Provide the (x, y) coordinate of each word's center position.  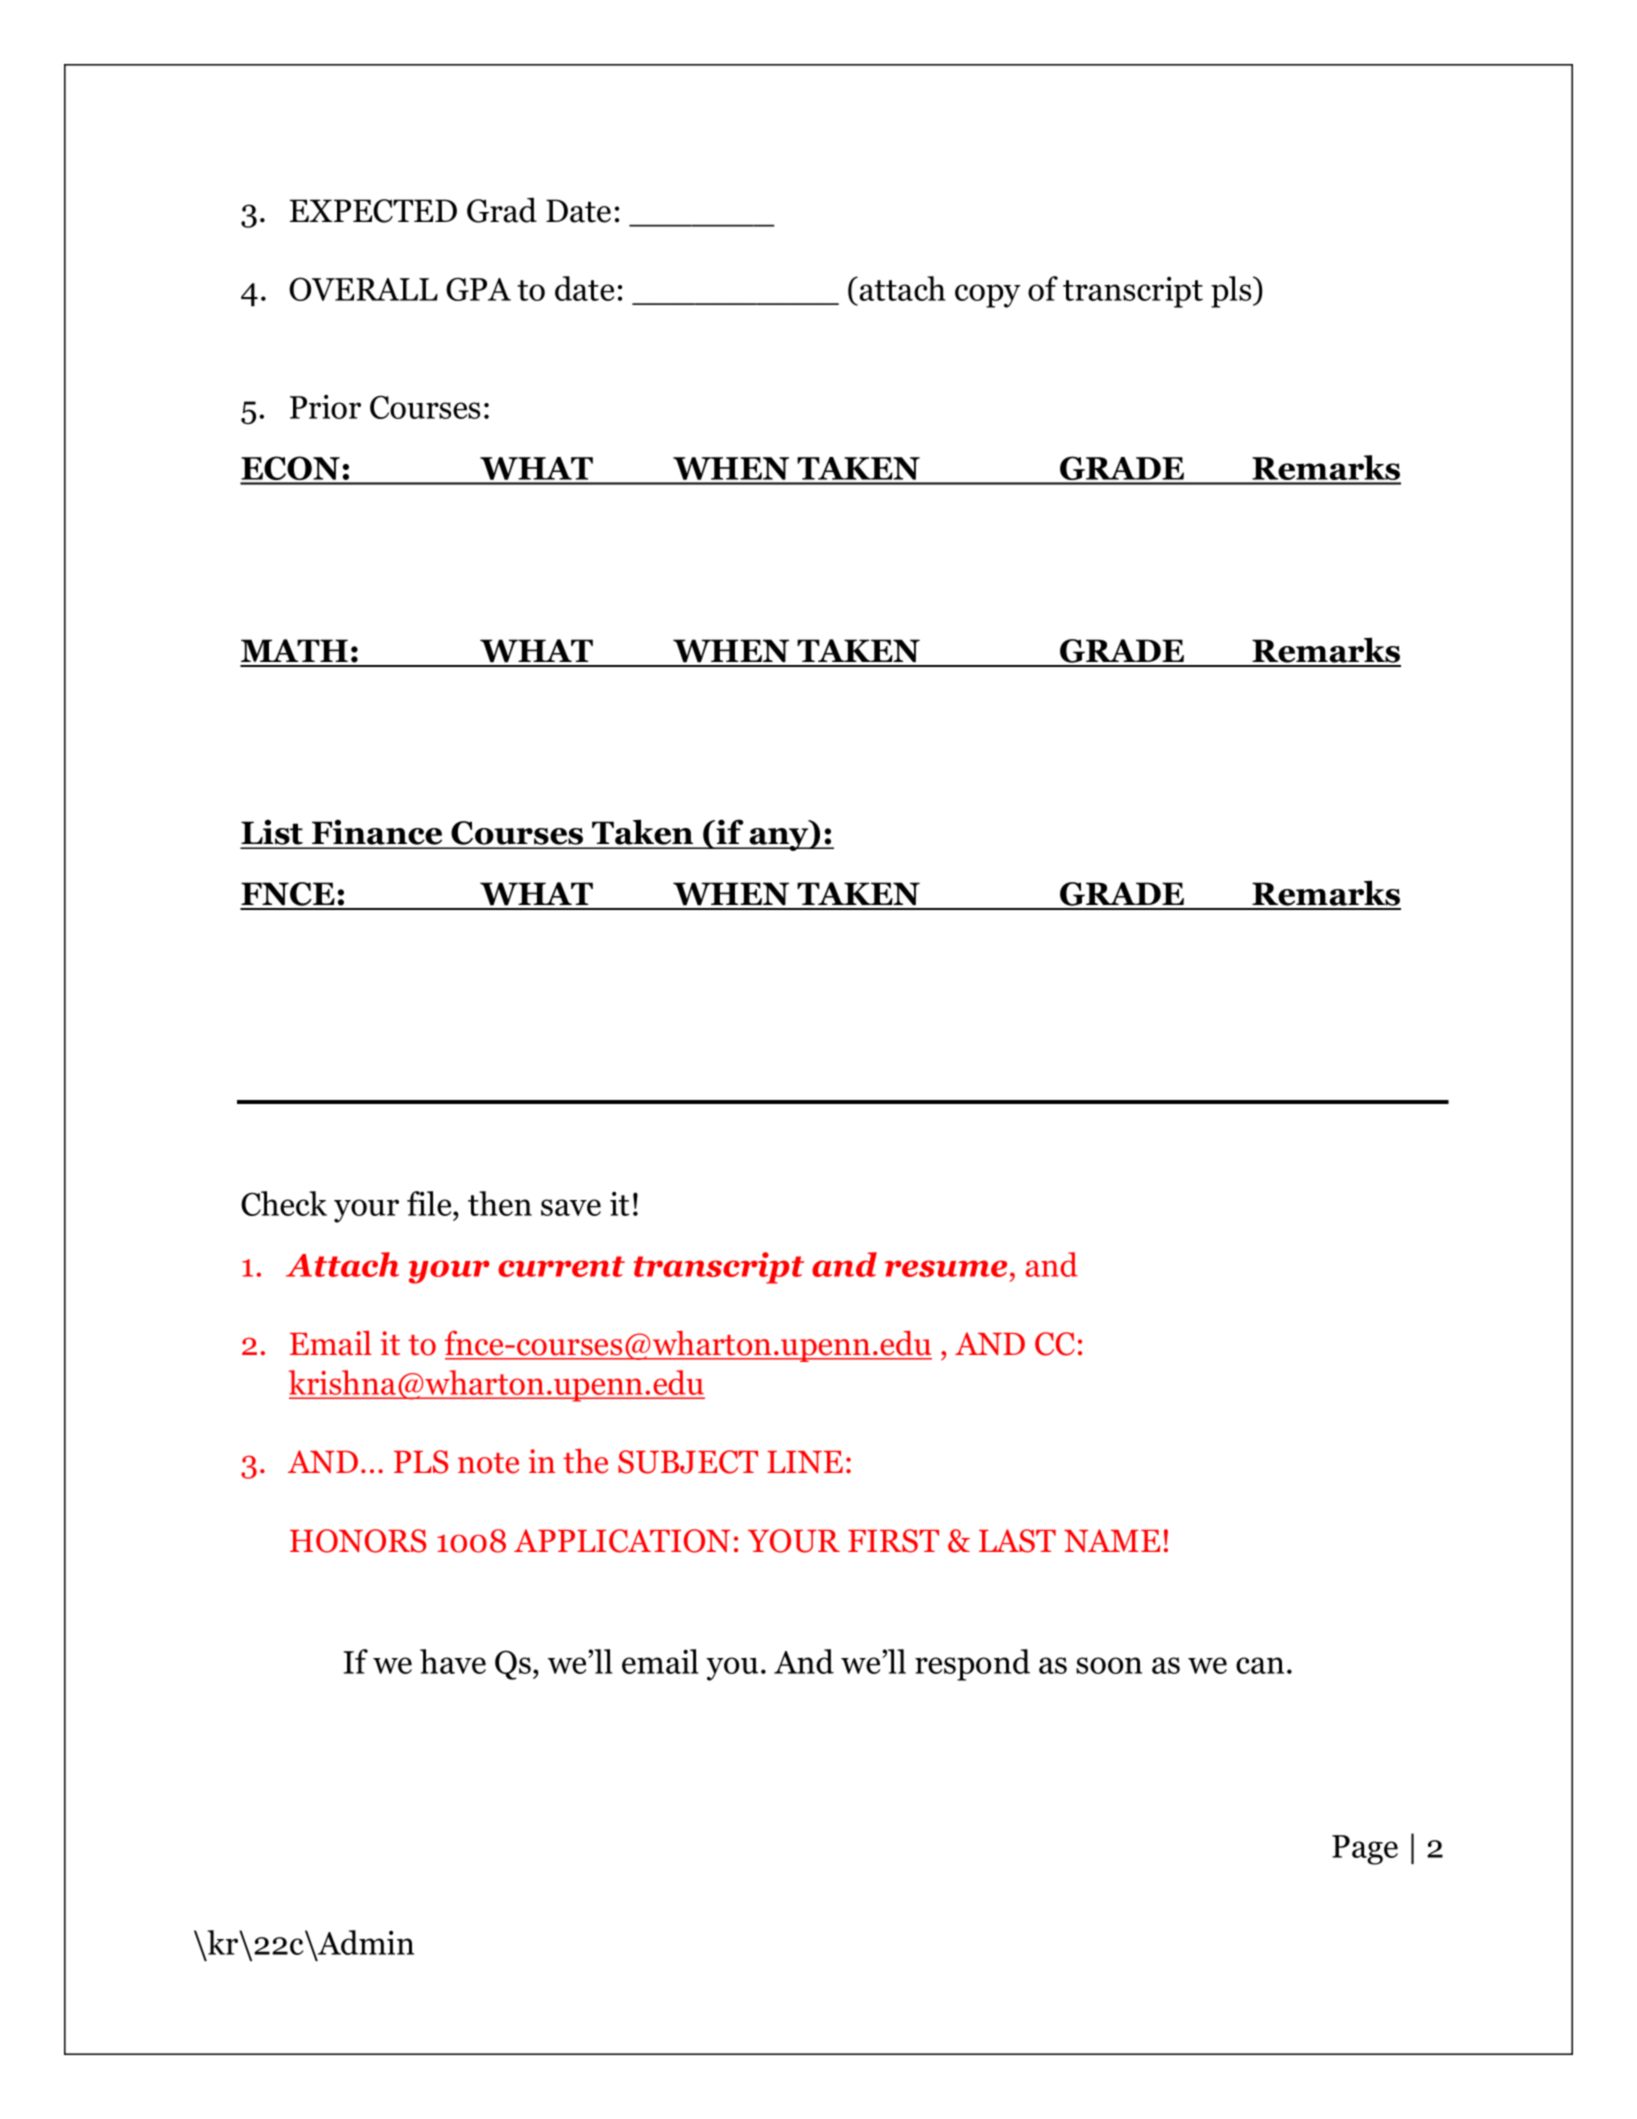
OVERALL (363, 289)
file (430, 1203)
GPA (478, 289)
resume (945, 1268)
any (779, 839)
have (453, 1661)
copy (988, 296)
